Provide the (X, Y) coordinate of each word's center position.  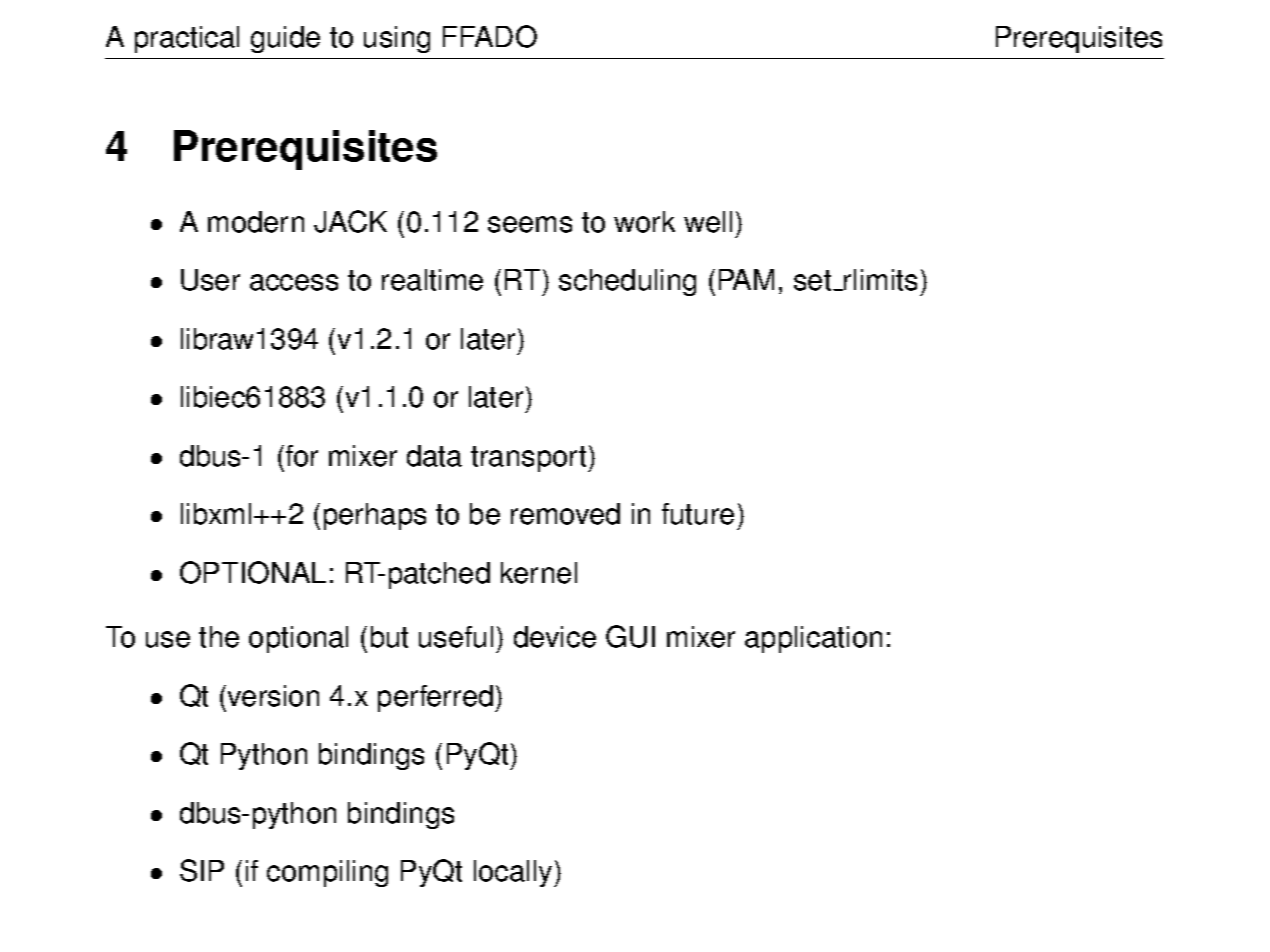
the (219, 637)
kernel (539, 573)
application (813, 639)
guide (285, 39)
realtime (432, 280)
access (294, 282)
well (708, 222)
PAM (746, 279)
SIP (202, 870)
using (397, 39)
